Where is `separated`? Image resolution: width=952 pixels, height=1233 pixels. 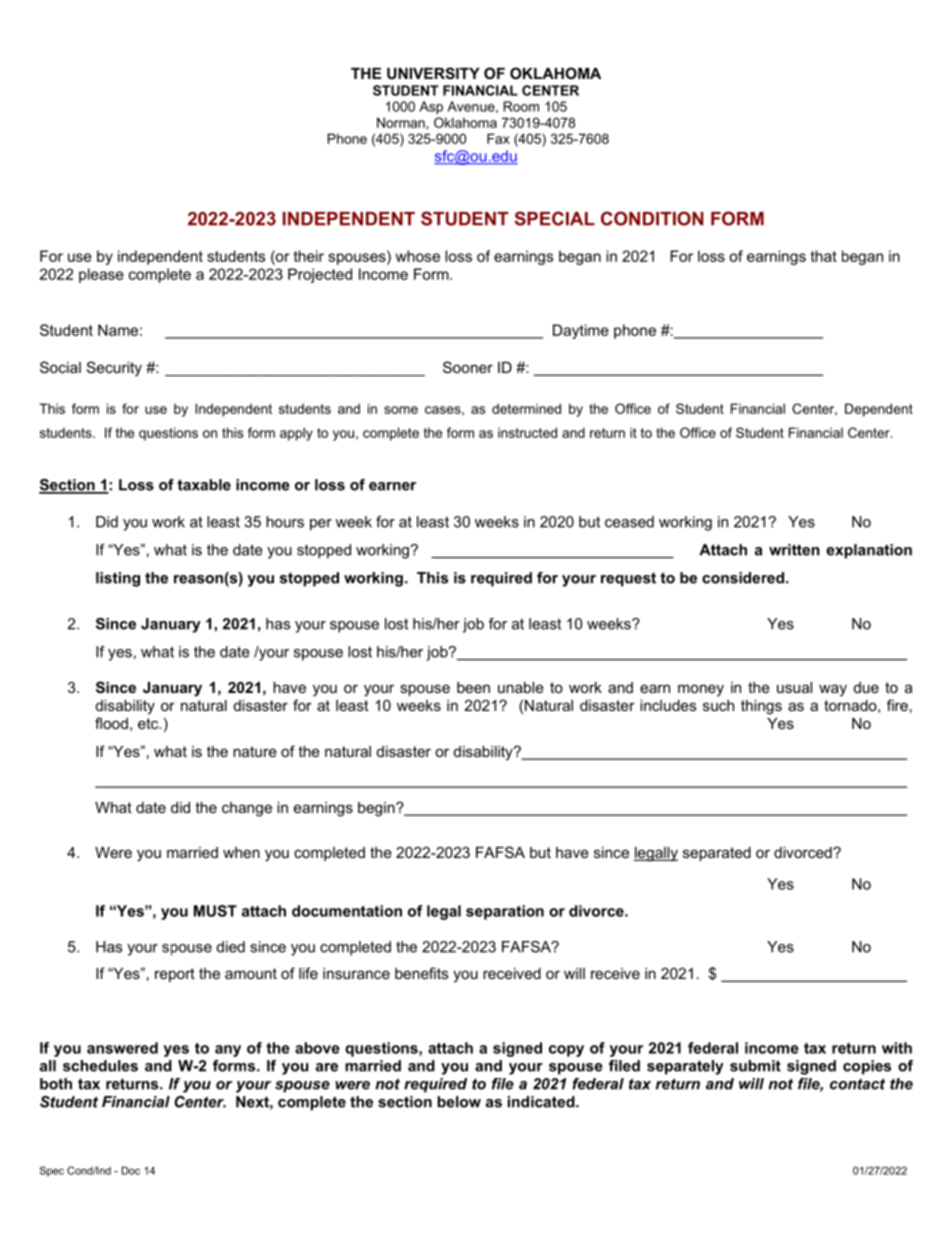
separated is located at coordinates (717, 854).
